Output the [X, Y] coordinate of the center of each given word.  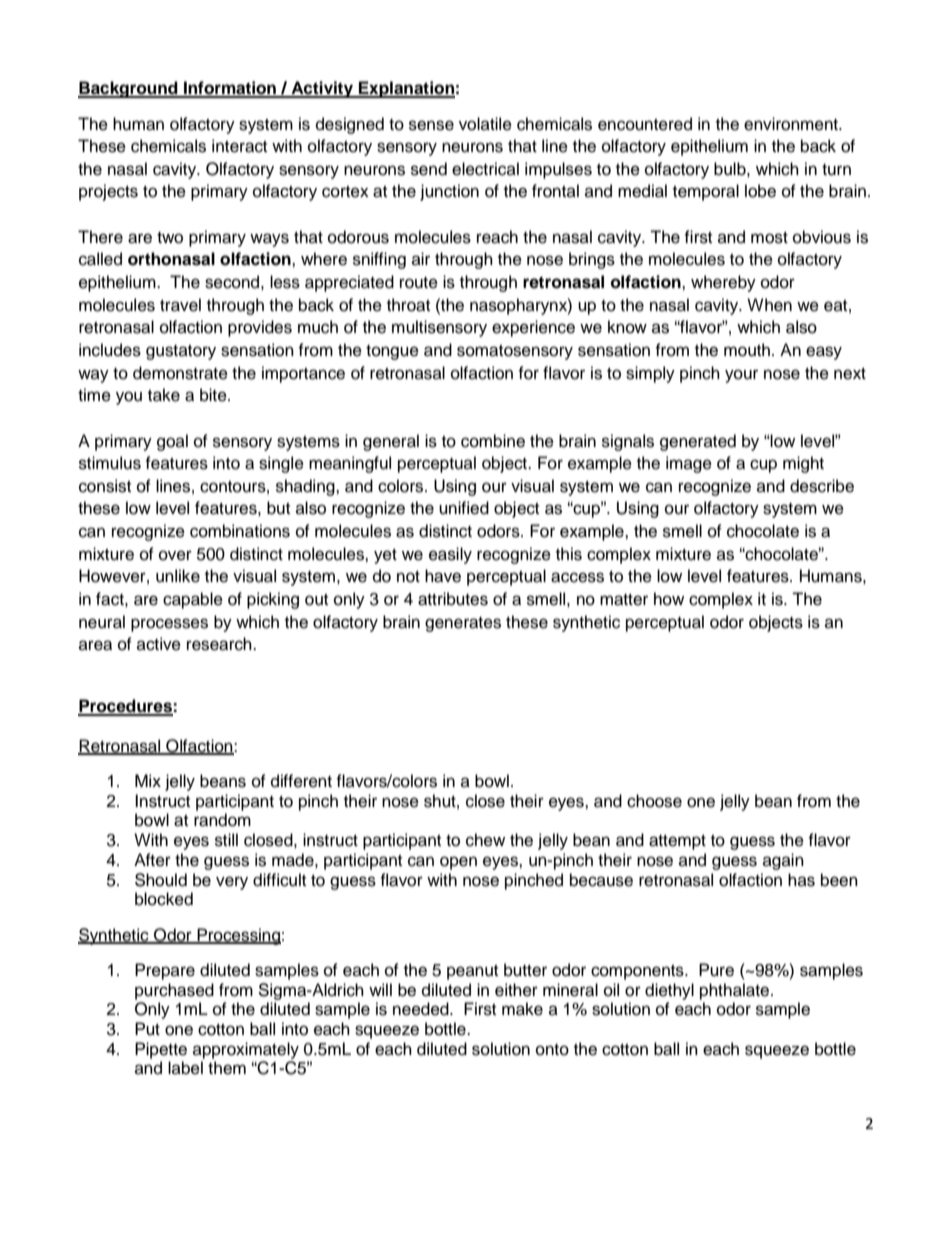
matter [624, 600]
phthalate [736, 991]
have [443, 576]
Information [230, 89]
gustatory [181, 352]
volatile [485, 124]
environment [792, 124]
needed [422, 1009]
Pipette [161, 1050]
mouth [747, 350]
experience [533, 328]
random [222, 820]
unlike [178, 576]
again [783, 861]
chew [485, 840]
